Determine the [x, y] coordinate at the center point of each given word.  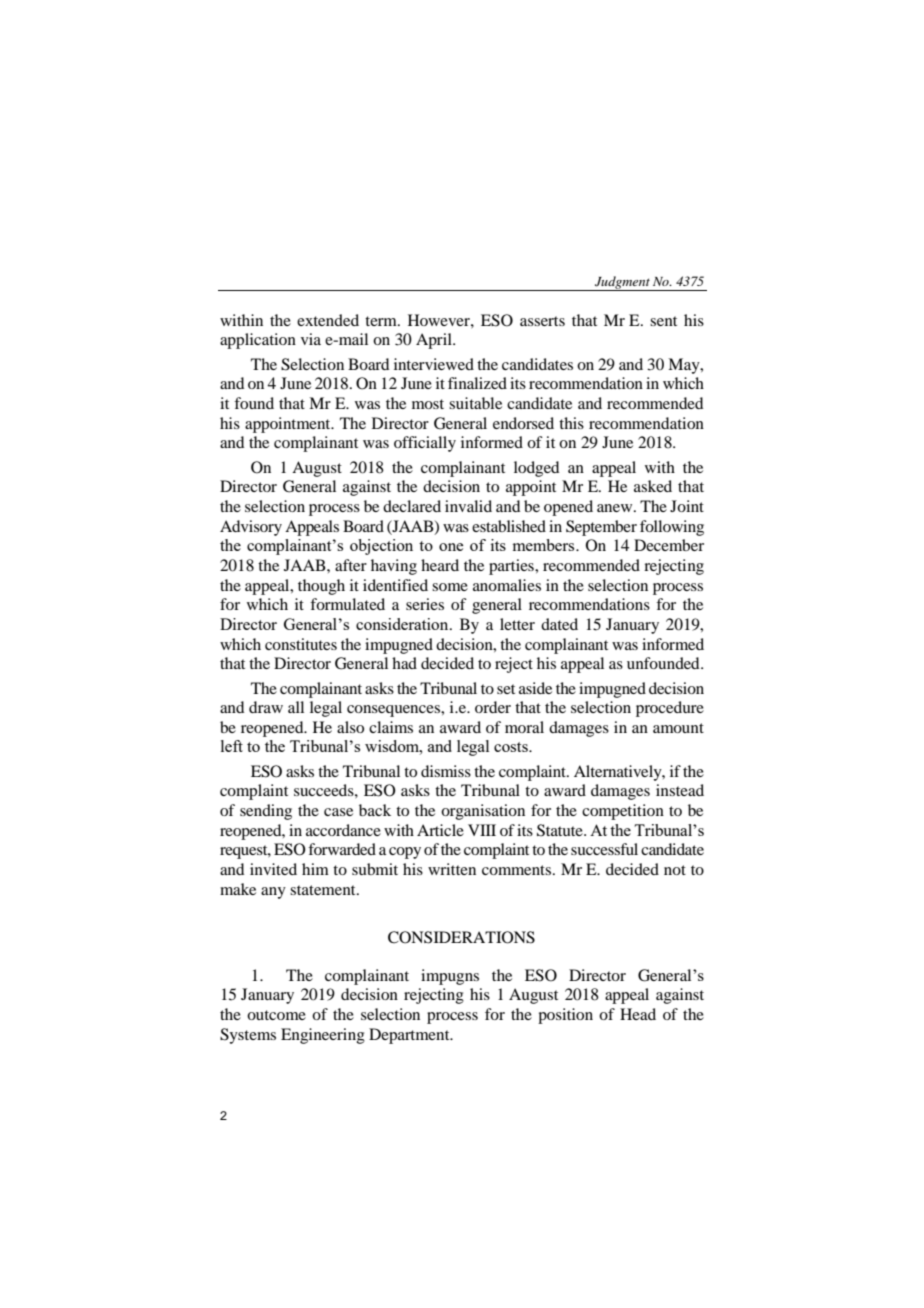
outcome [276, 1015]
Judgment [622, 283]
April [435, 341]
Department [410, 1036]
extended [328, 320]
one [451, 547]
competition [623, 812]
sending [266, 812]
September [601, 528]
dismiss [446, 771]
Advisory [251, 528]
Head [638, 1014]
